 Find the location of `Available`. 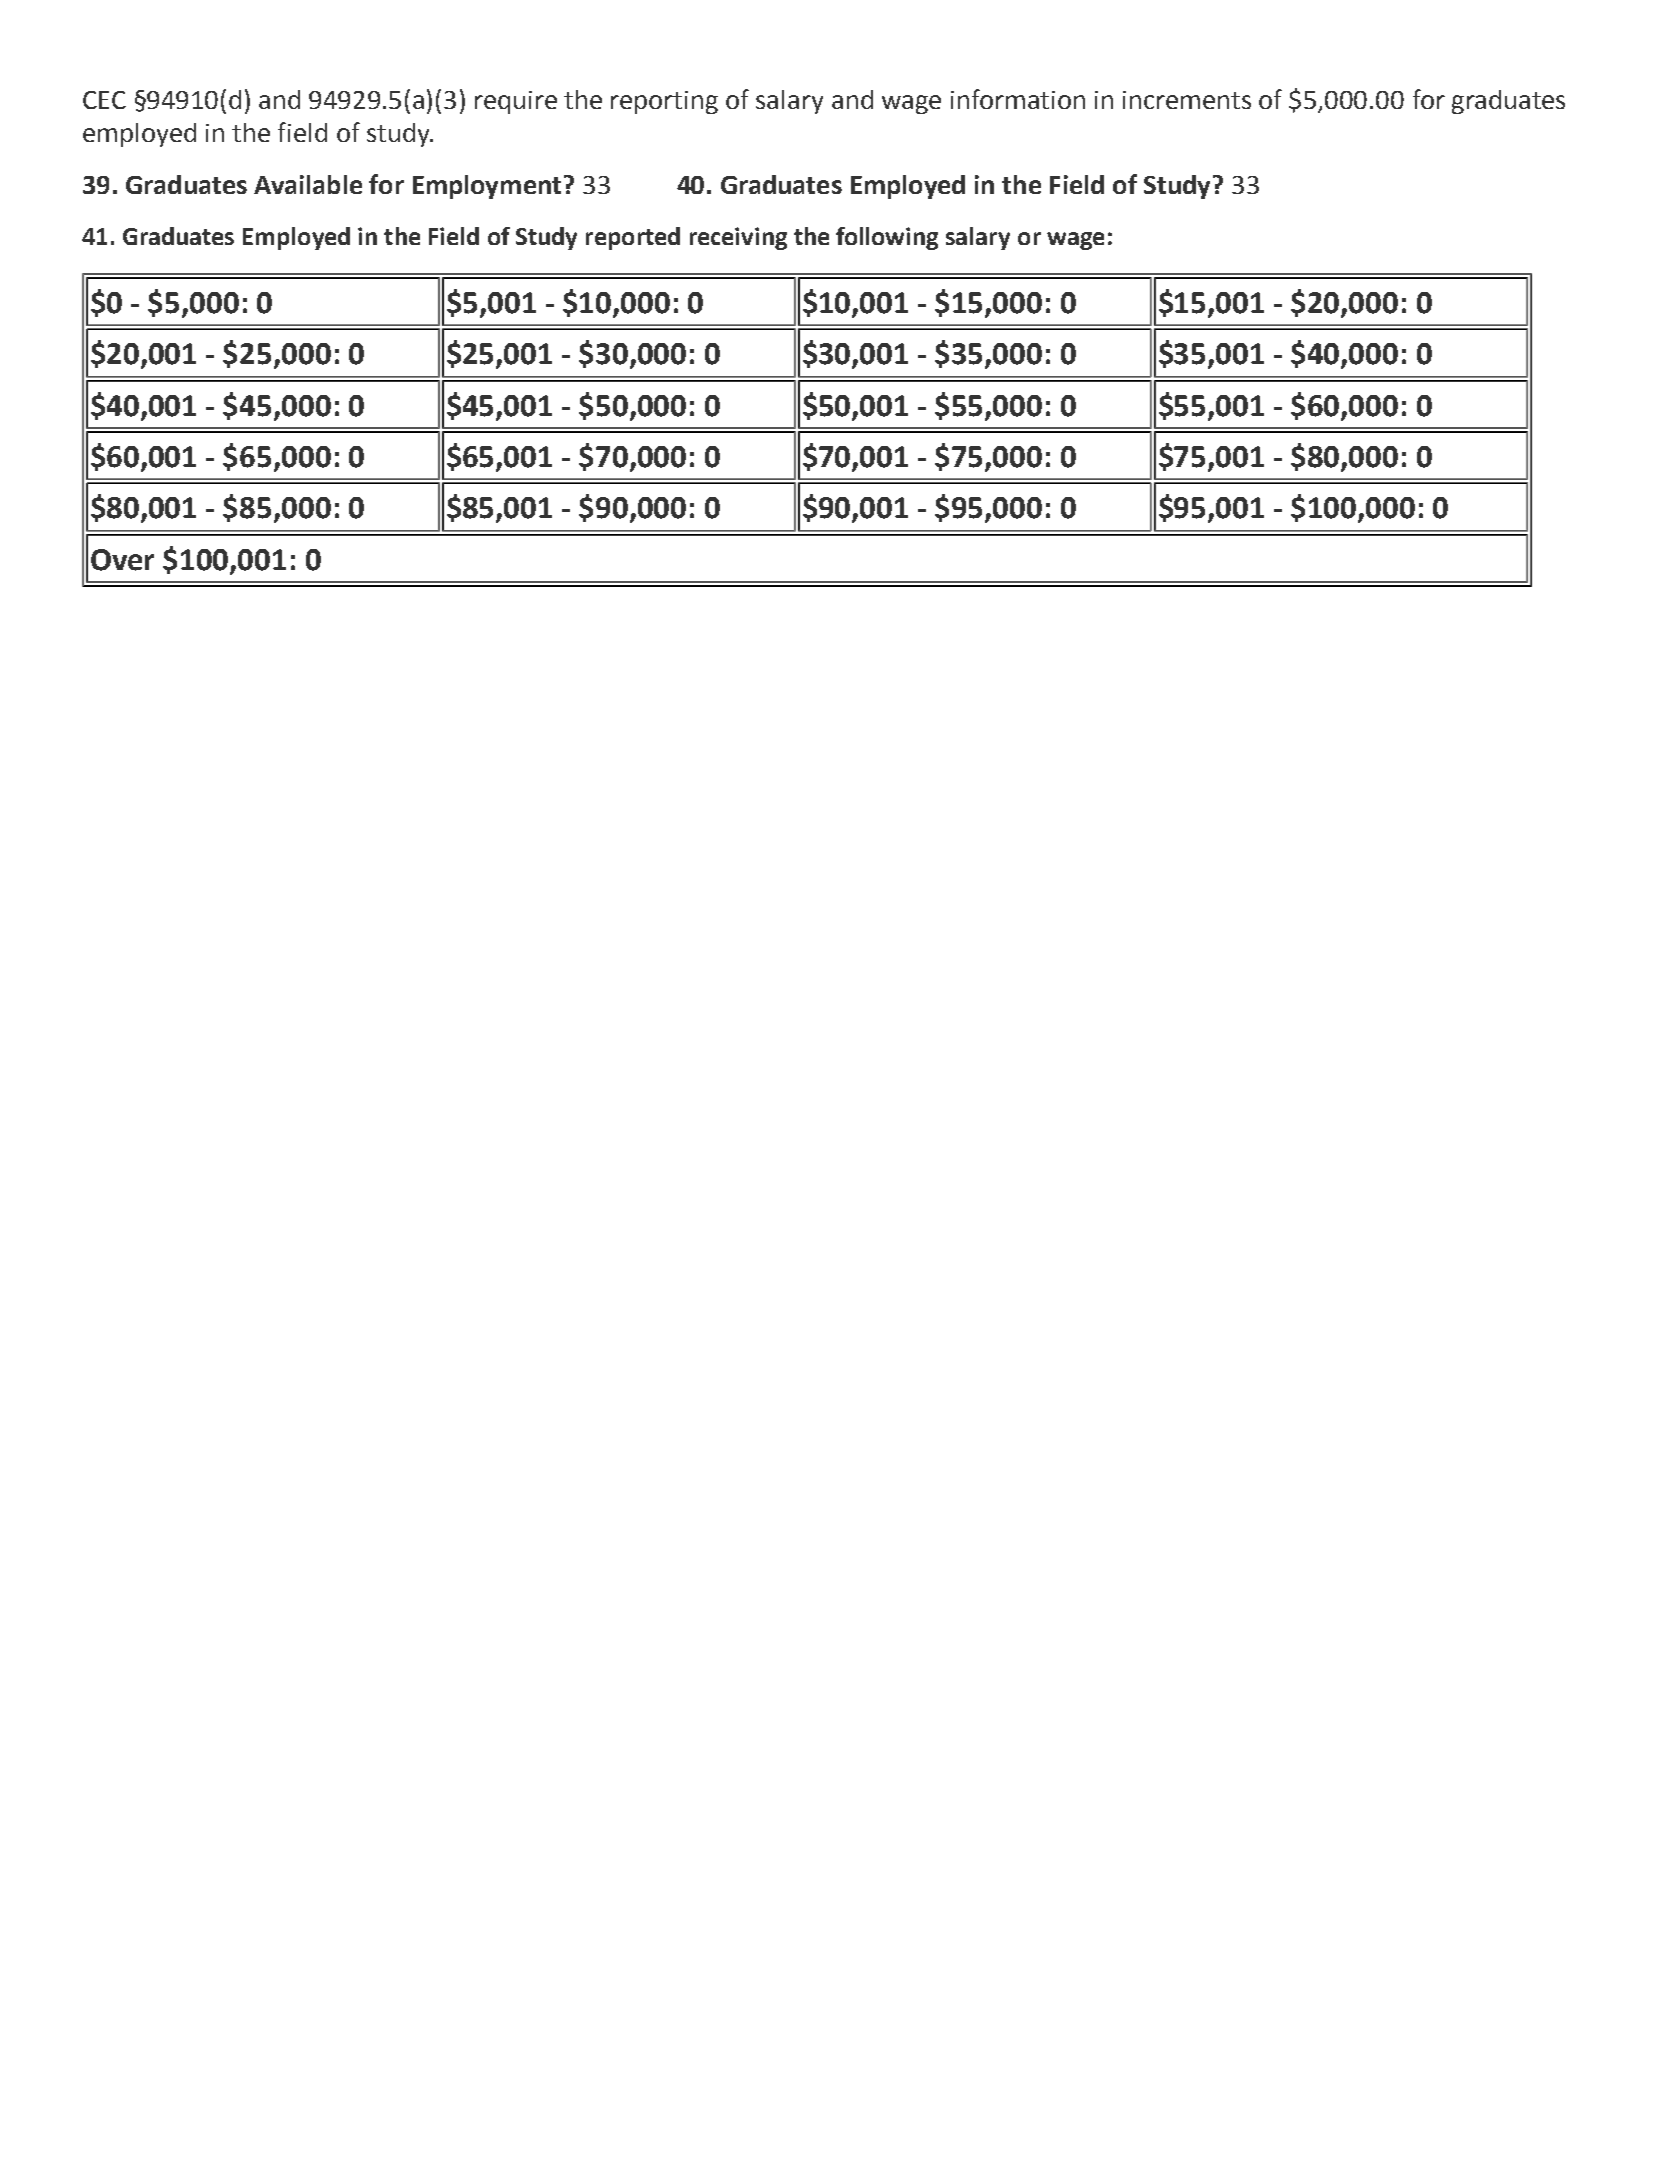

Available is located at coordinates (308, 184).
